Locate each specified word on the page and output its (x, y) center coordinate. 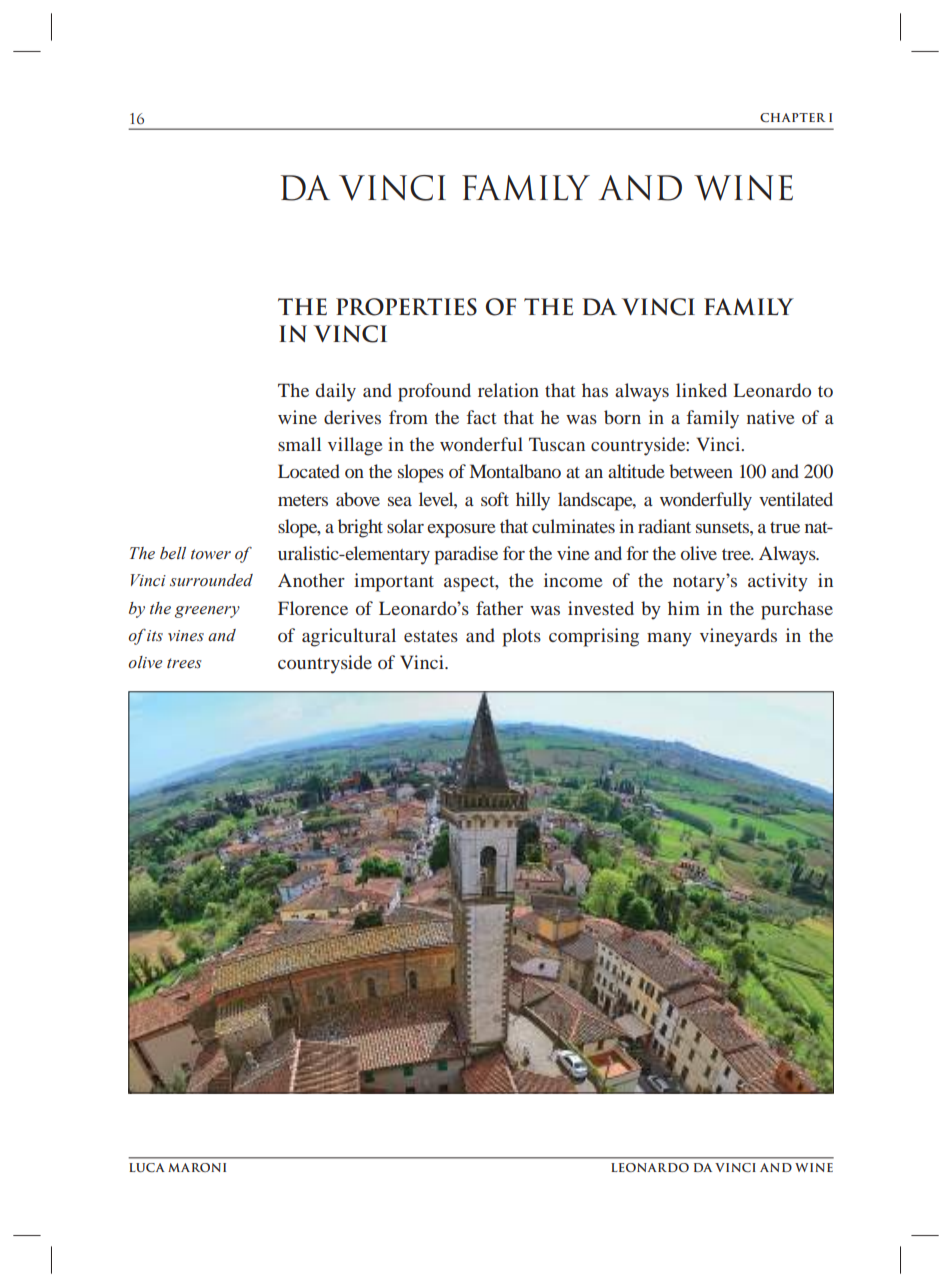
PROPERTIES (406, 307)
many (669, 640)
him (684, 608)
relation (508, 390)
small (299, 444)
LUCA (147, 1167)
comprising (594, 637)
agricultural (349, 637)
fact (481, 417)
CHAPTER (792, 117)
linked (701, 390)
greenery (207, 612)
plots (522, 637)
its (155, 635)
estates (431, 636)
